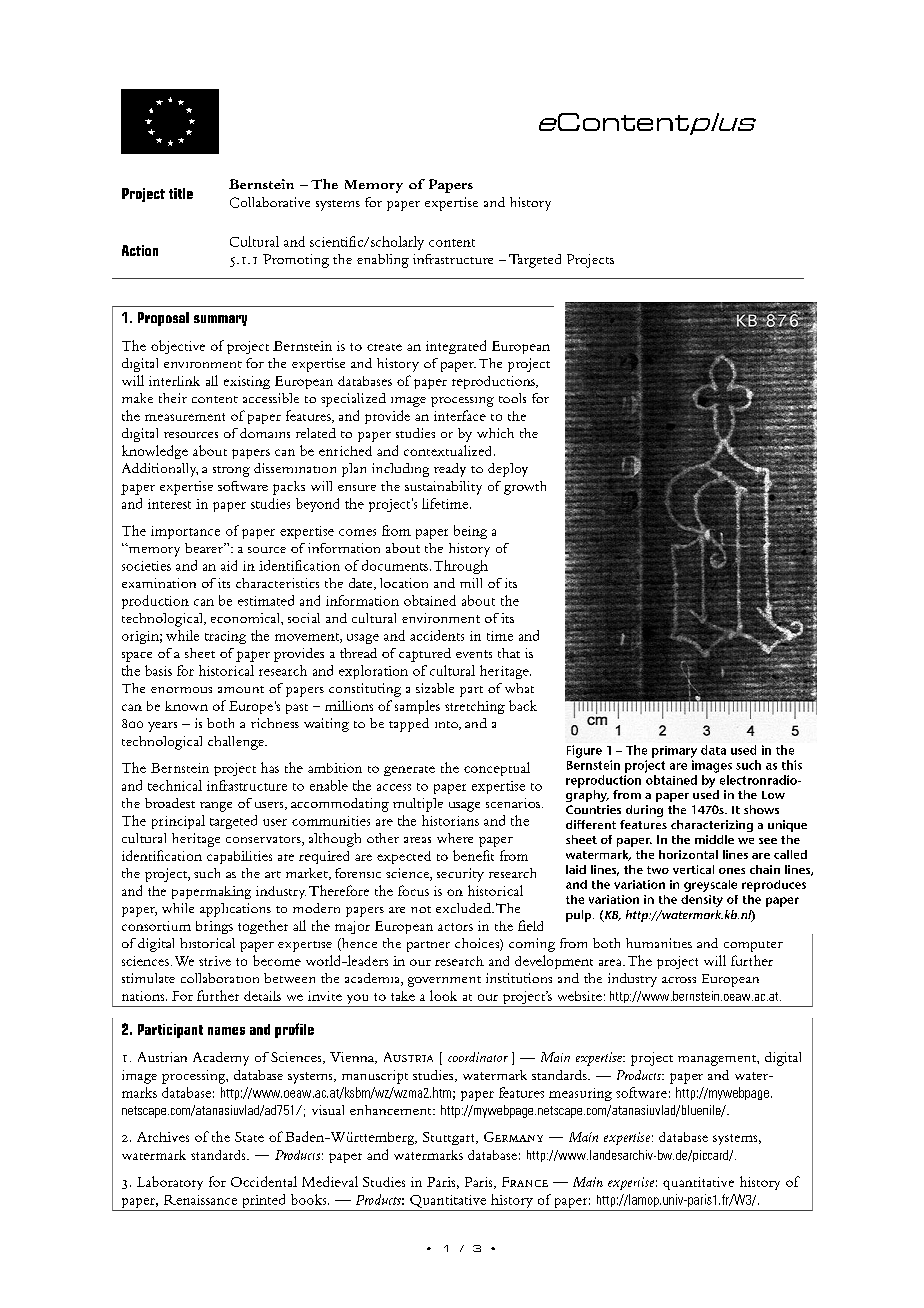 The image size is (924, 1308). What do you see at coordinates (185, 417) in the page?
I see `measurement` at bounding box center [185, 417].
